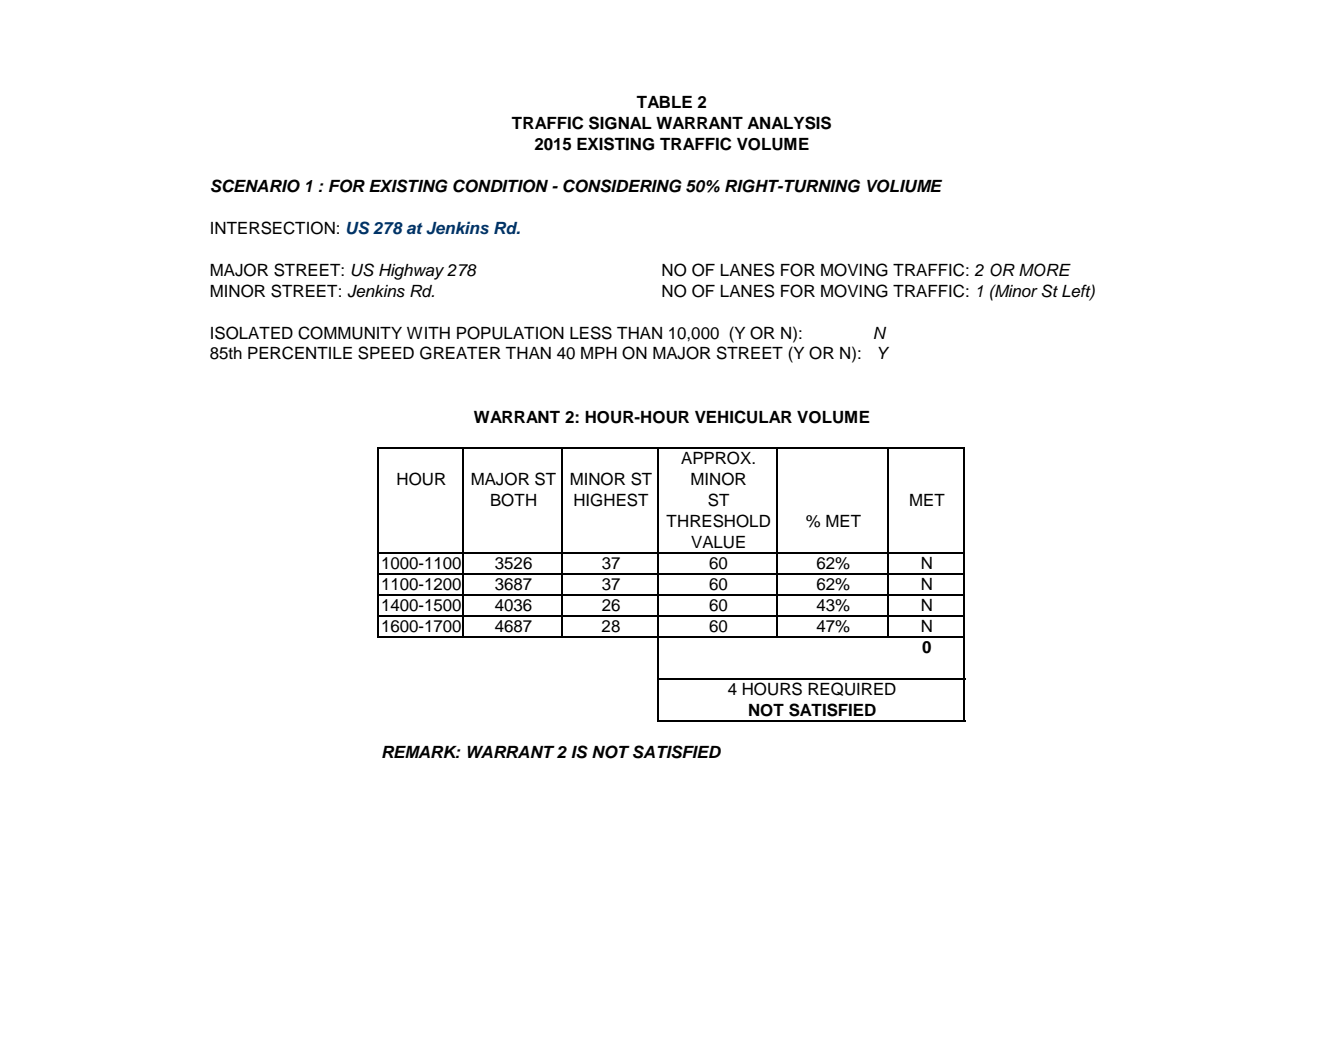  I want to click on COMMUNITY, so click(350, 333).
